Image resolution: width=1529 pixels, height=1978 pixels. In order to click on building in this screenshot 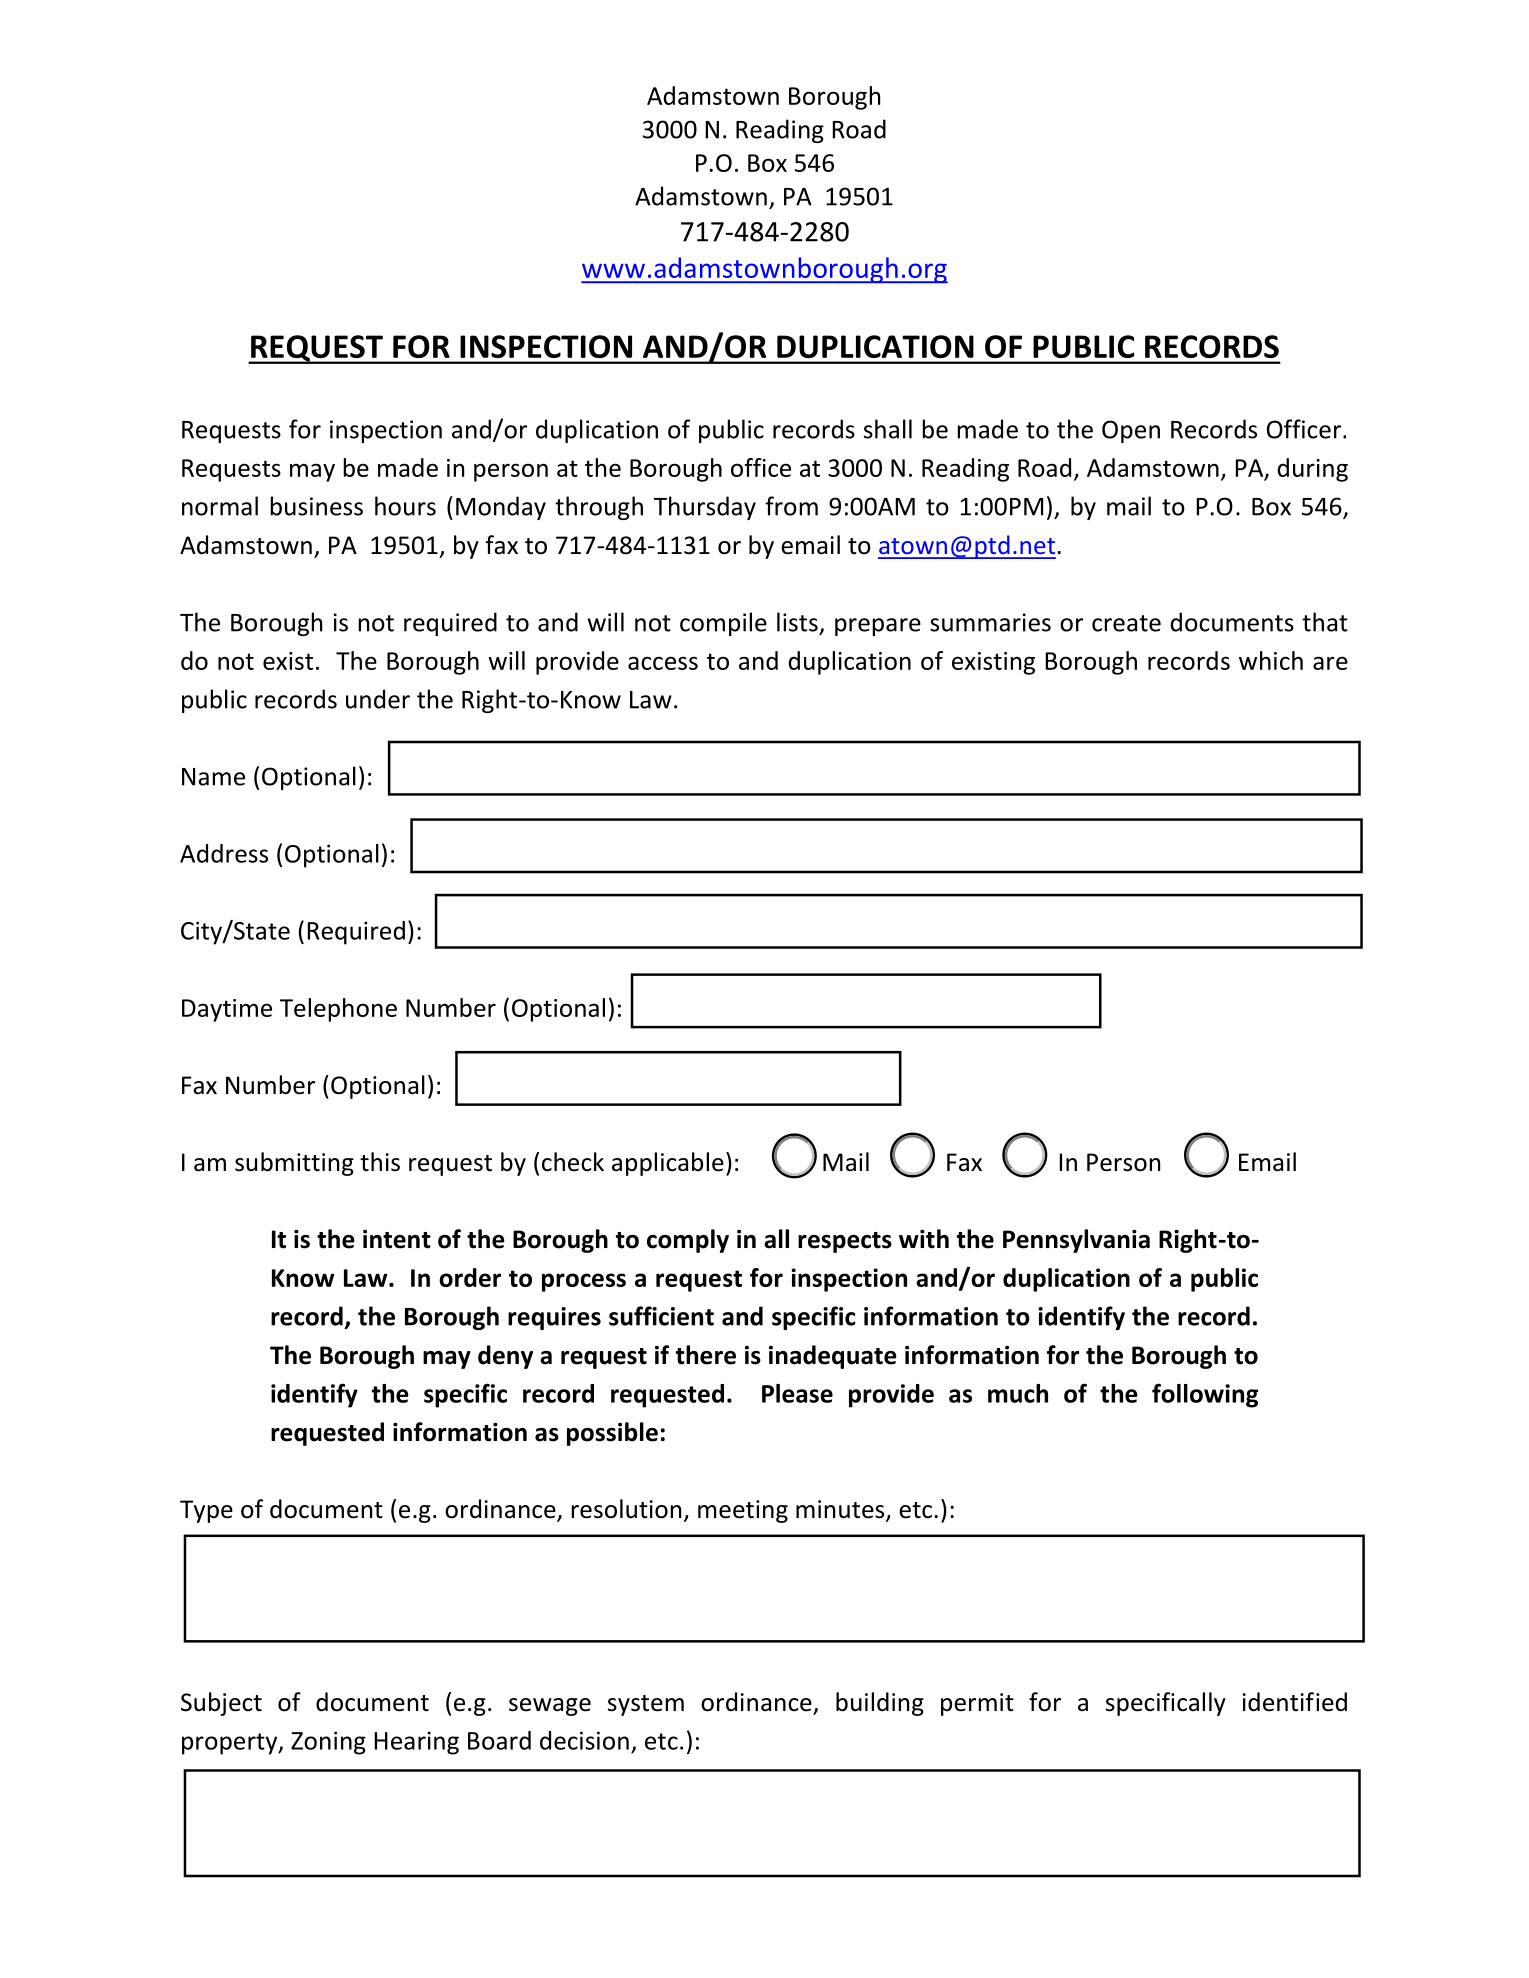, I will do `click(880, 1704)`.
